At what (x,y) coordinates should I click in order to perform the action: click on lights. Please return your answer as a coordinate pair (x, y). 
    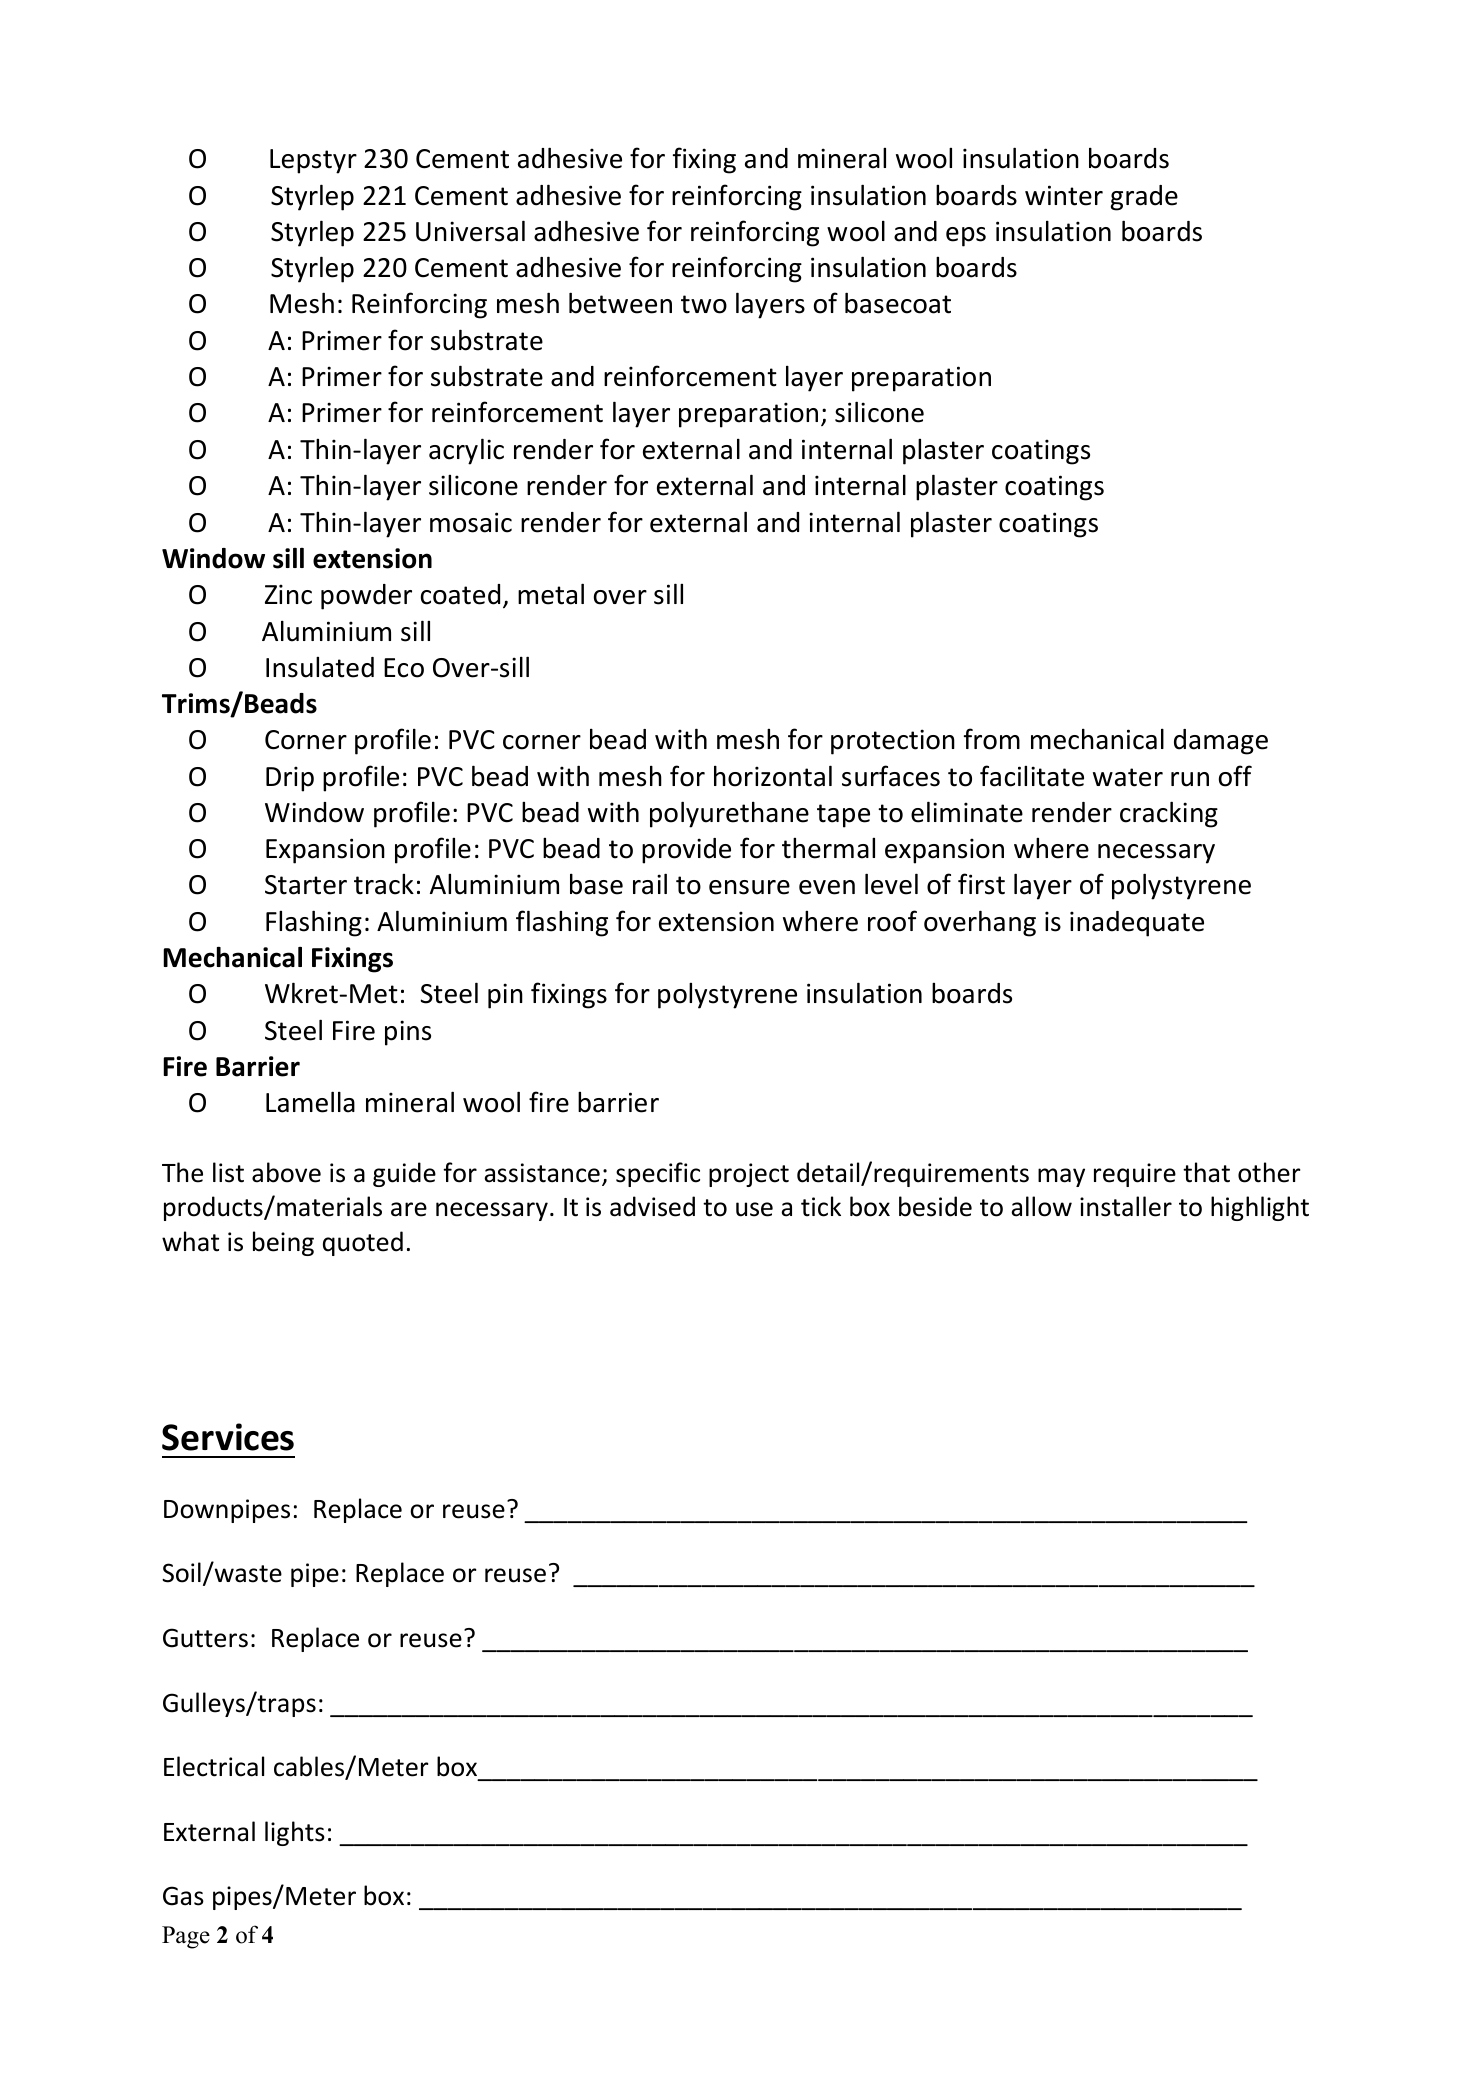
    Looking at the image, I should click on (295, 1833).
